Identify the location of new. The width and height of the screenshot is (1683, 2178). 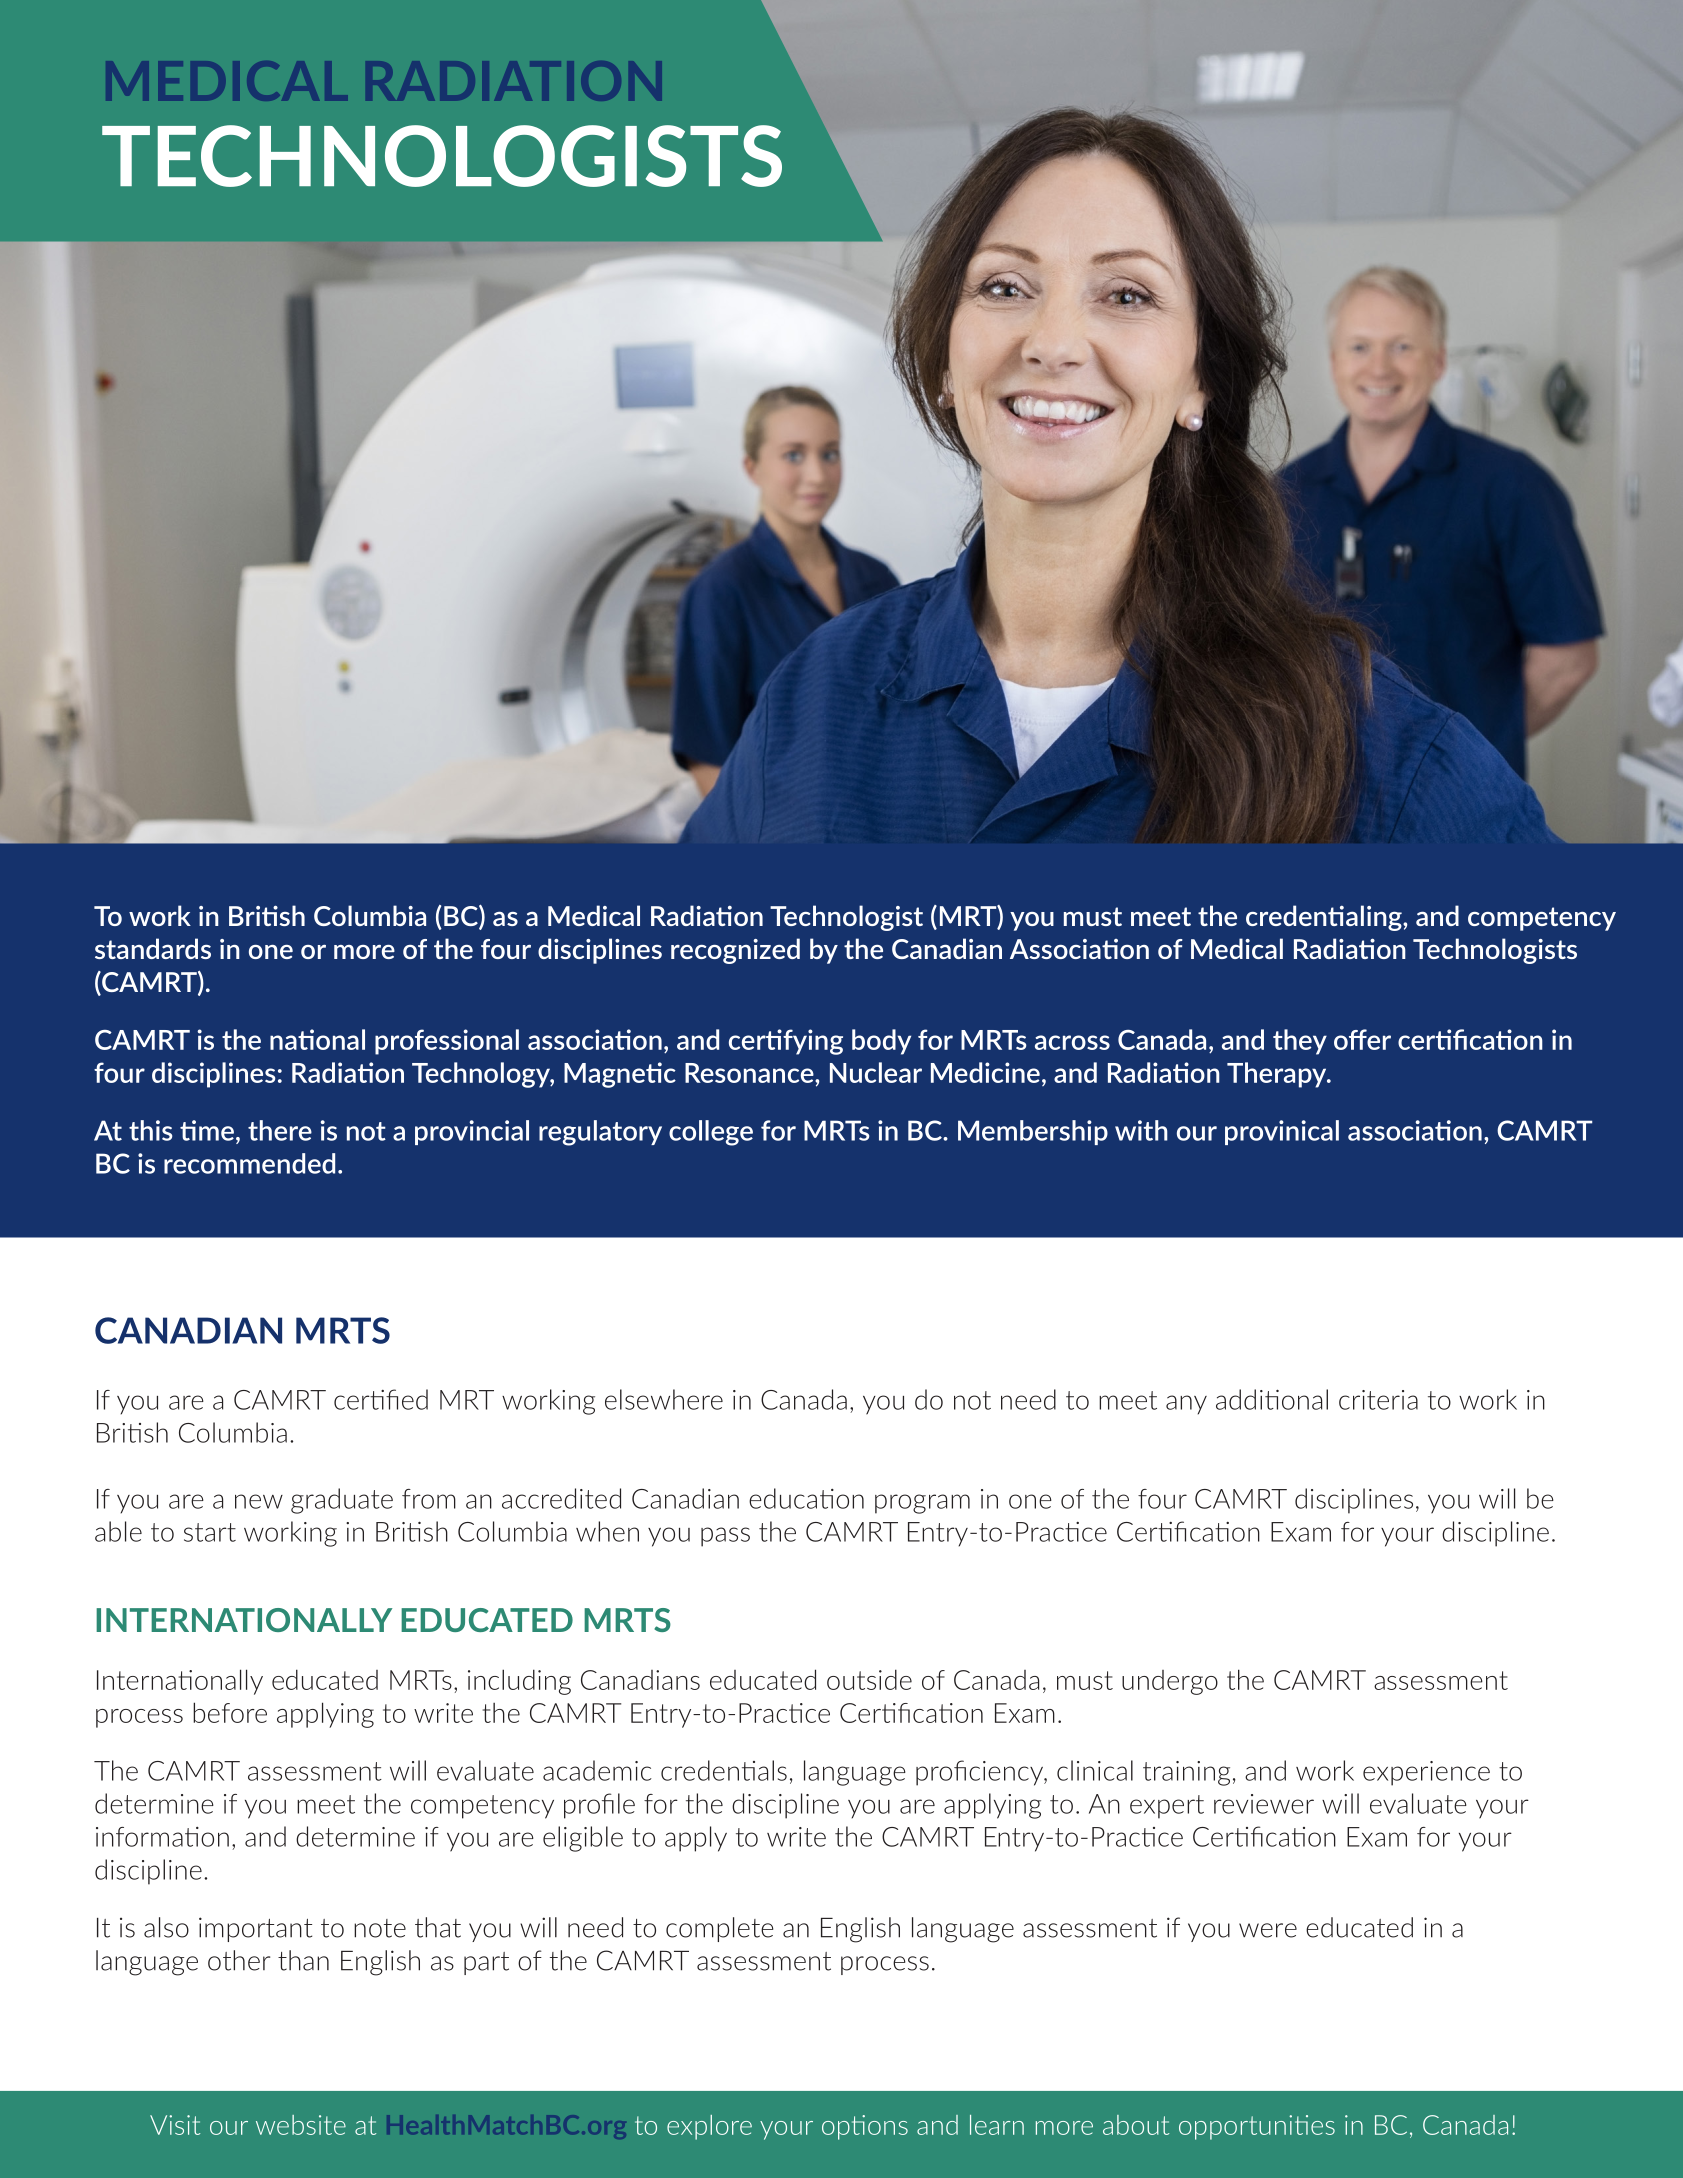
(259, 1501).
